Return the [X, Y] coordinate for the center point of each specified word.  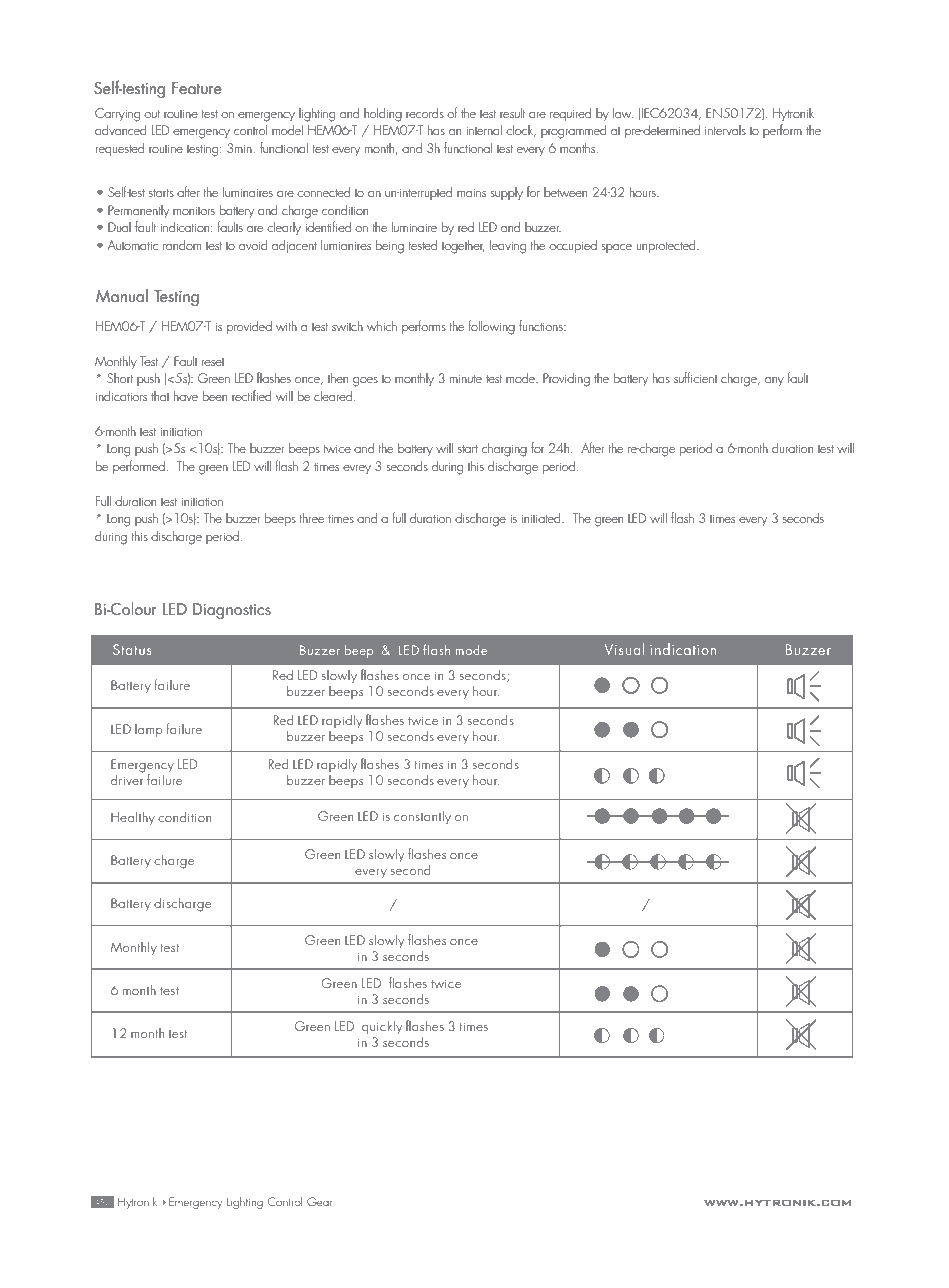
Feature [197, 88]
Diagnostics [232, 611]
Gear [319, 1201]
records [425, 112]
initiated [542, 518]
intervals [725, 130]
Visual [624, 649]
